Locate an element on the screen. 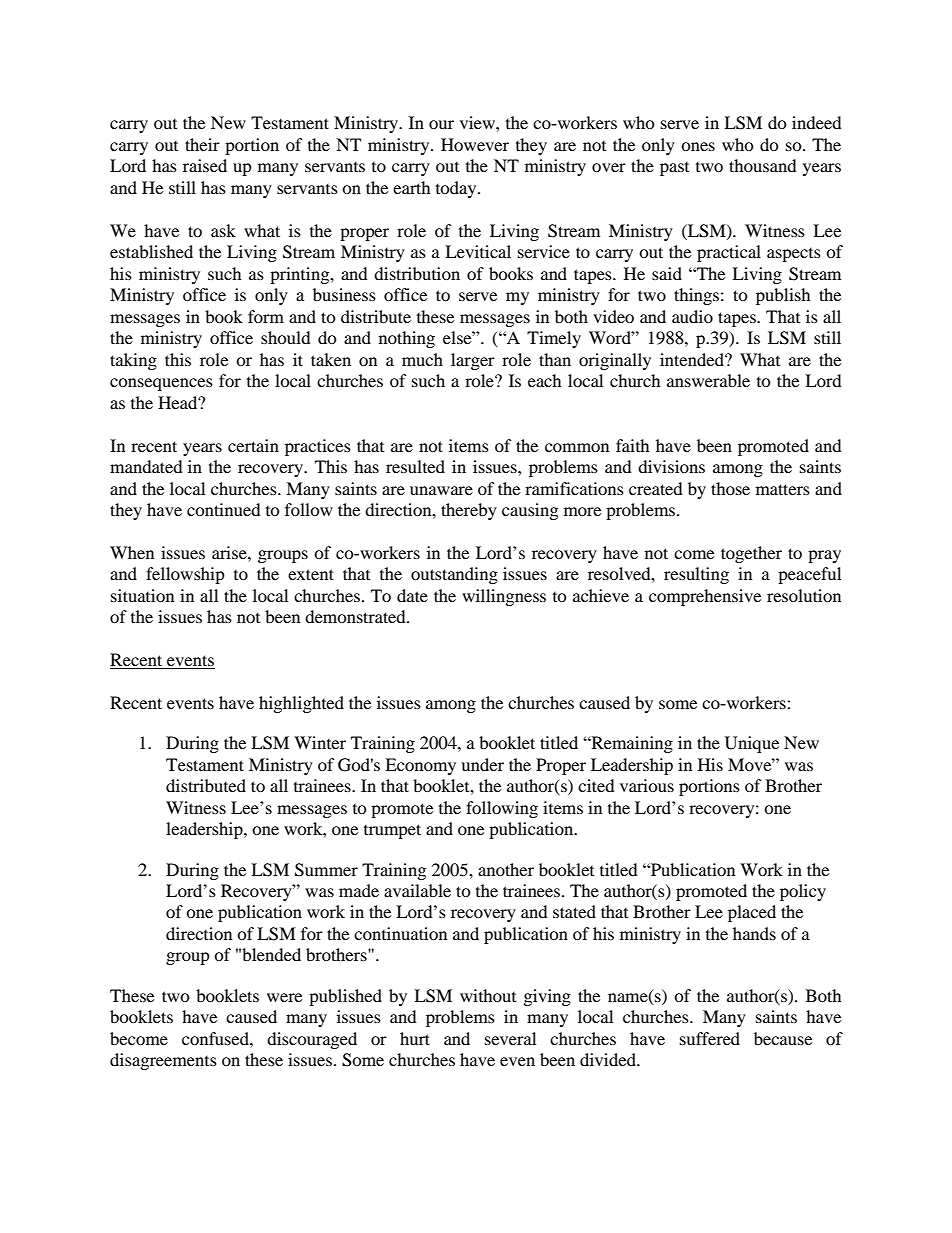 The image size is (952, 1233). disagreements is located at coordinates (163, 1061).
